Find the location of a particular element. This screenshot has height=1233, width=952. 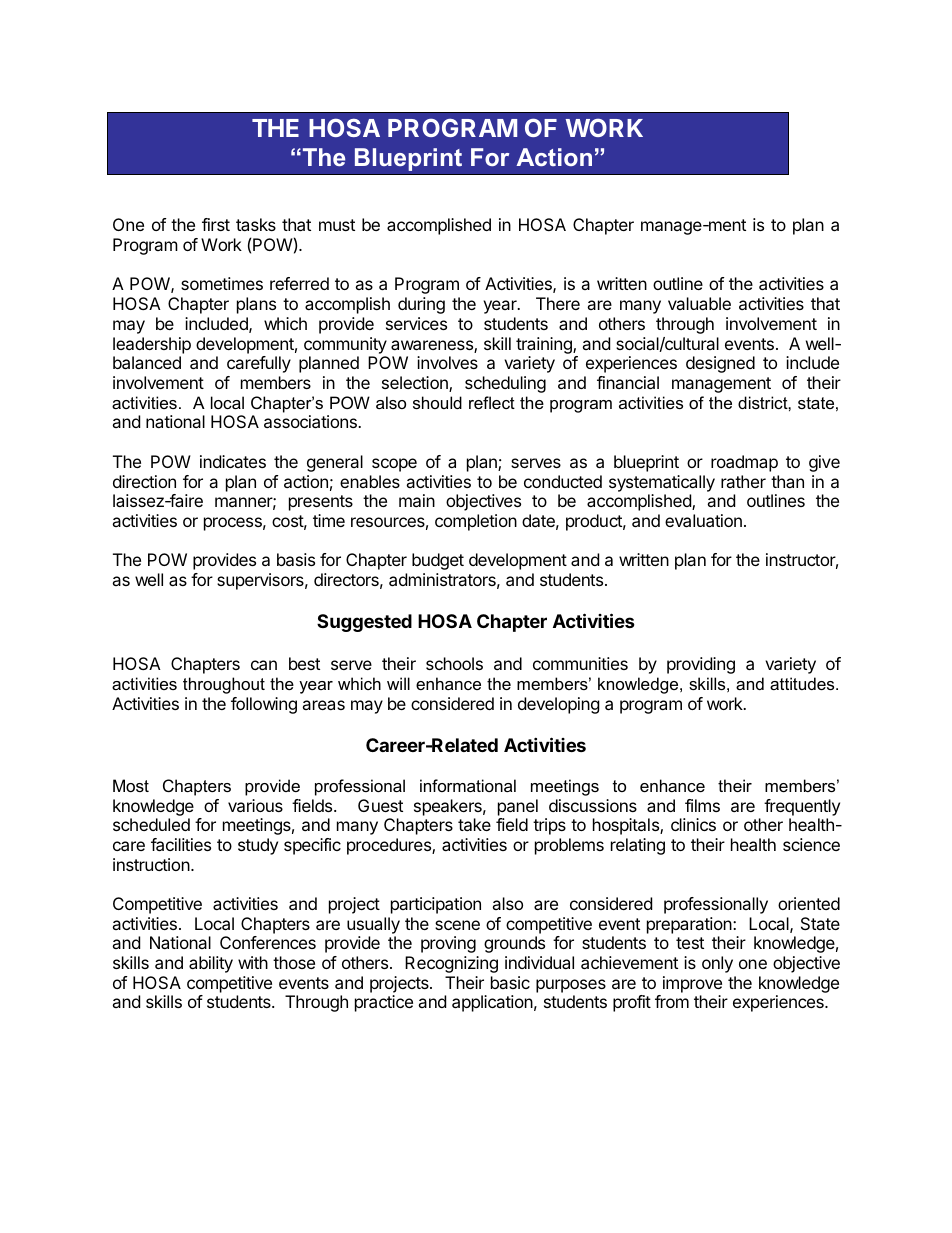

schools is located at coordinates (454, 663).
